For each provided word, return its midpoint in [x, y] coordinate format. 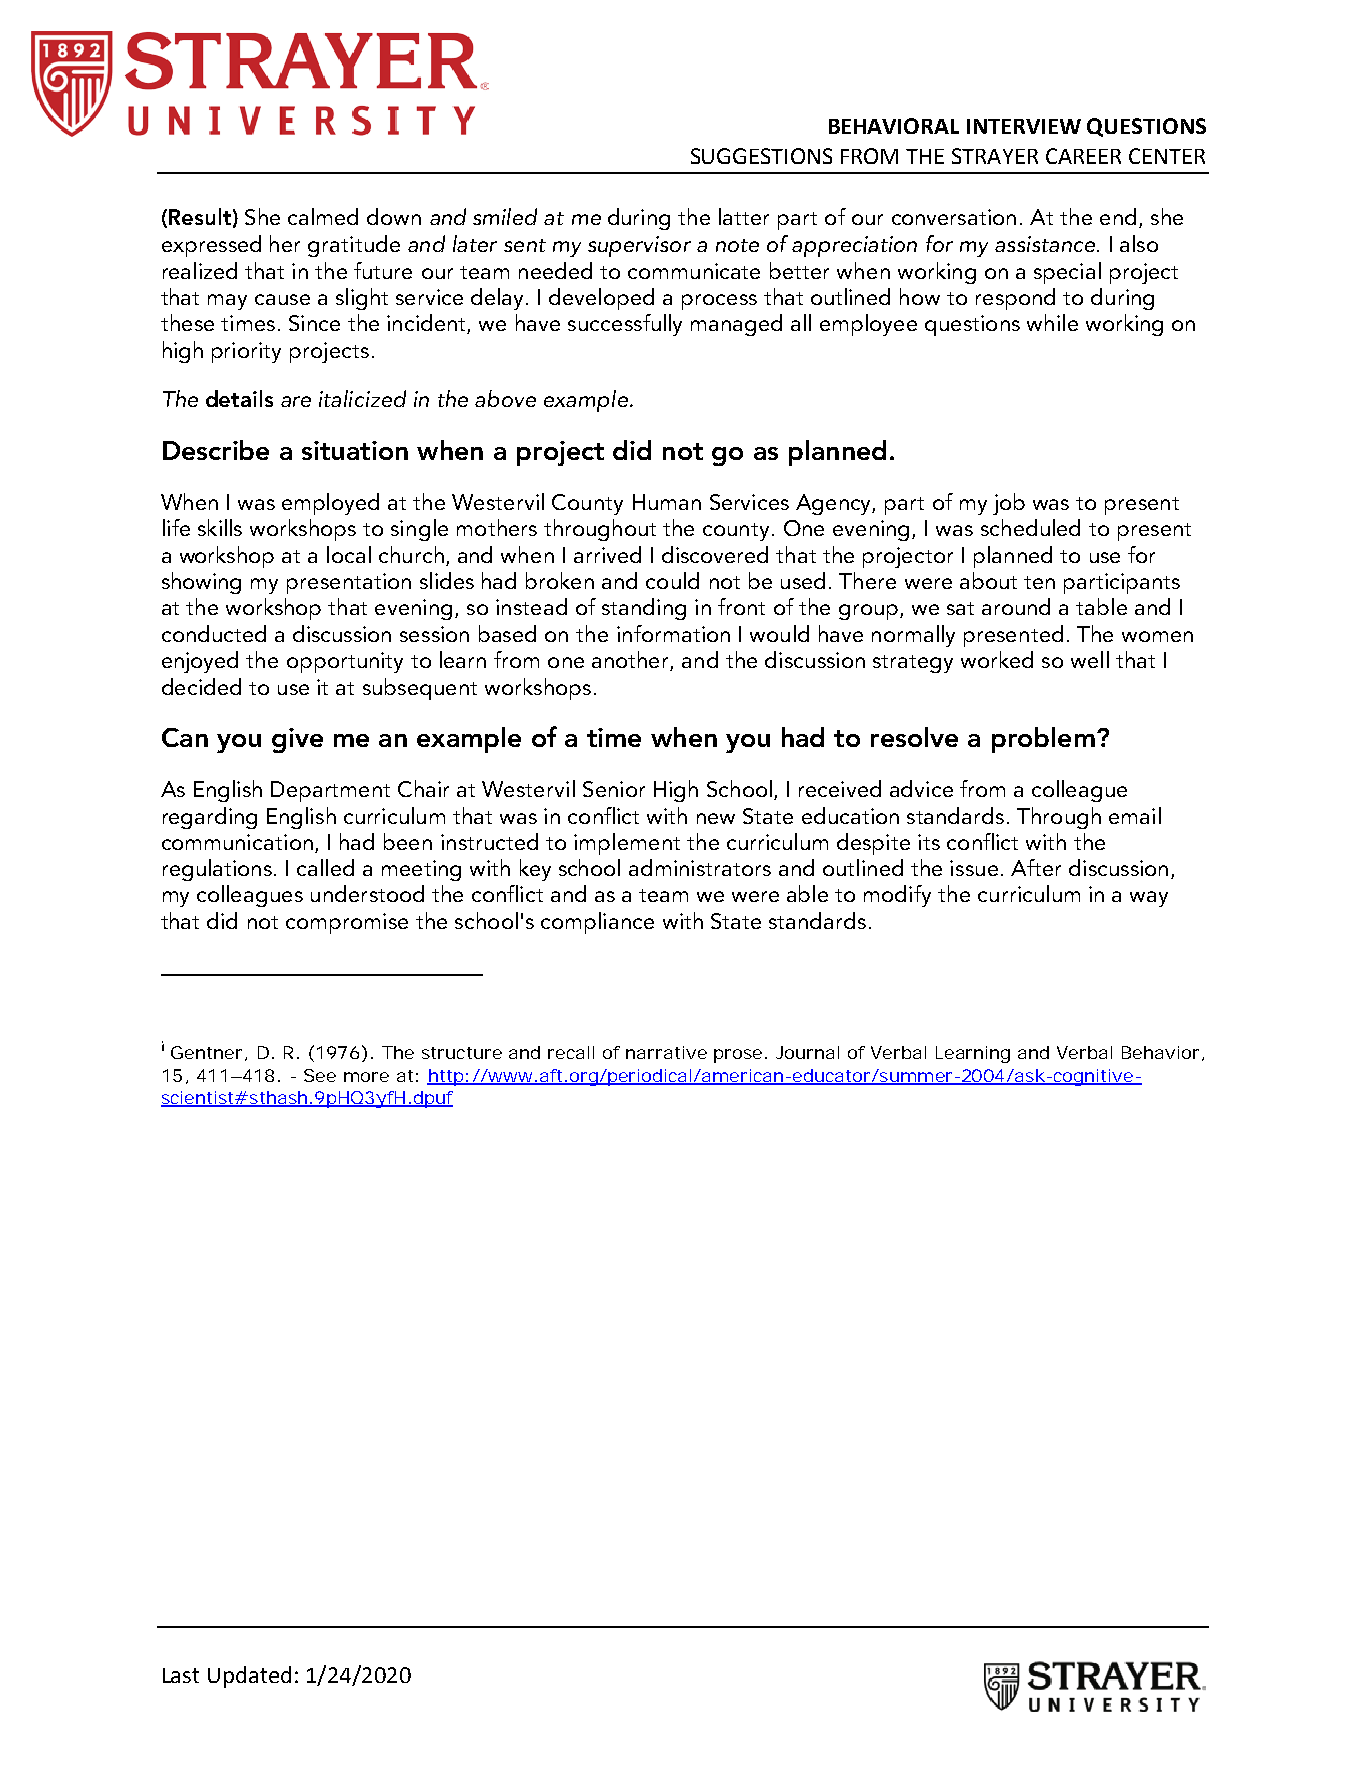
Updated [249, 1677]
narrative [666, 1052]
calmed [323, 216]
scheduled [1030, 527]
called [325, 867]
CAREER [1083, 156]
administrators [700, 867]
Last [181, 1675]
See [320, 1075]
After [1036, 867]
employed [330, 504]
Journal [807, 1052]
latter [744, 216]
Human [667, 502]
